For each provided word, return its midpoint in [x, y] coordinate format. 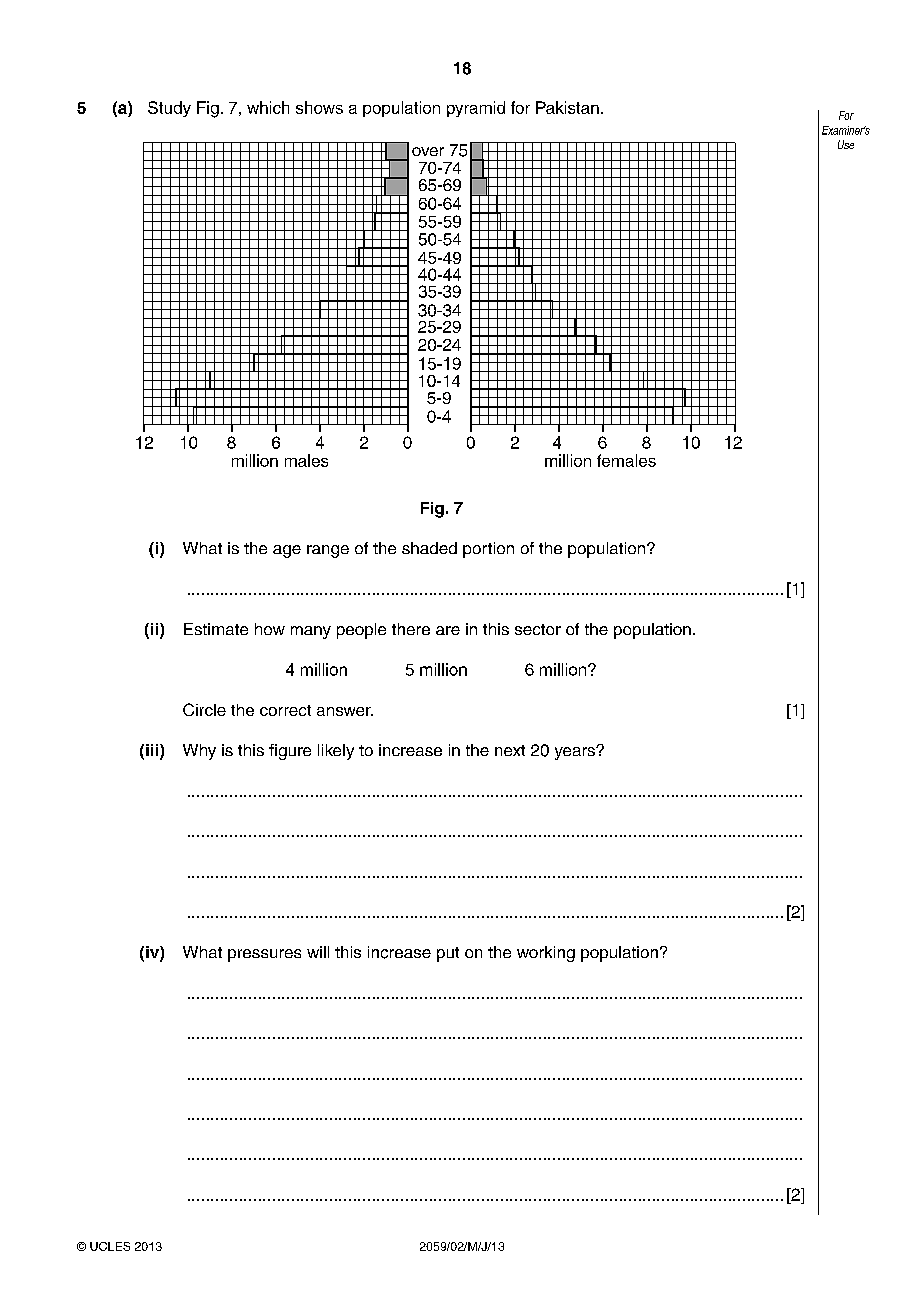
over [428, 151]
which [268, 107]
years [576, 753]
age [287, 551]
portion [488, 550]
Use [846, 144]
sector [538, 629]
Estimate [216, 629]
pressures [264, 955]
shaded [429, 548]
